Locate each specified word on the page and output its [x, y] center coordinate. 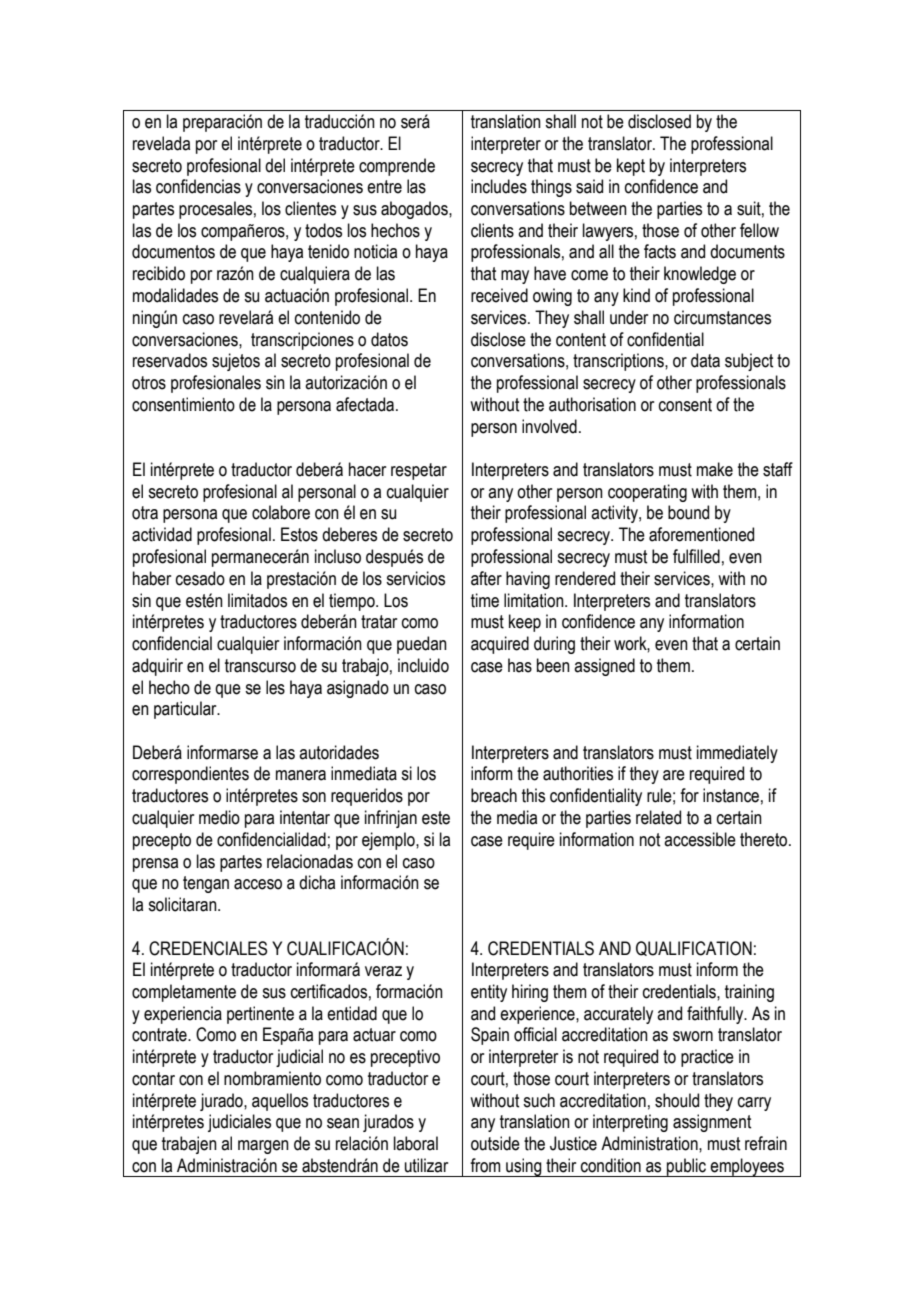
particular [186, 710]
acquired [500, 645]
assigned [604, 667]
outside [495, 1143]
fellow [759, 230]
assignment [712, 1123]
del [275, 165]
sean [343, 1123]
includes [499, 186]
